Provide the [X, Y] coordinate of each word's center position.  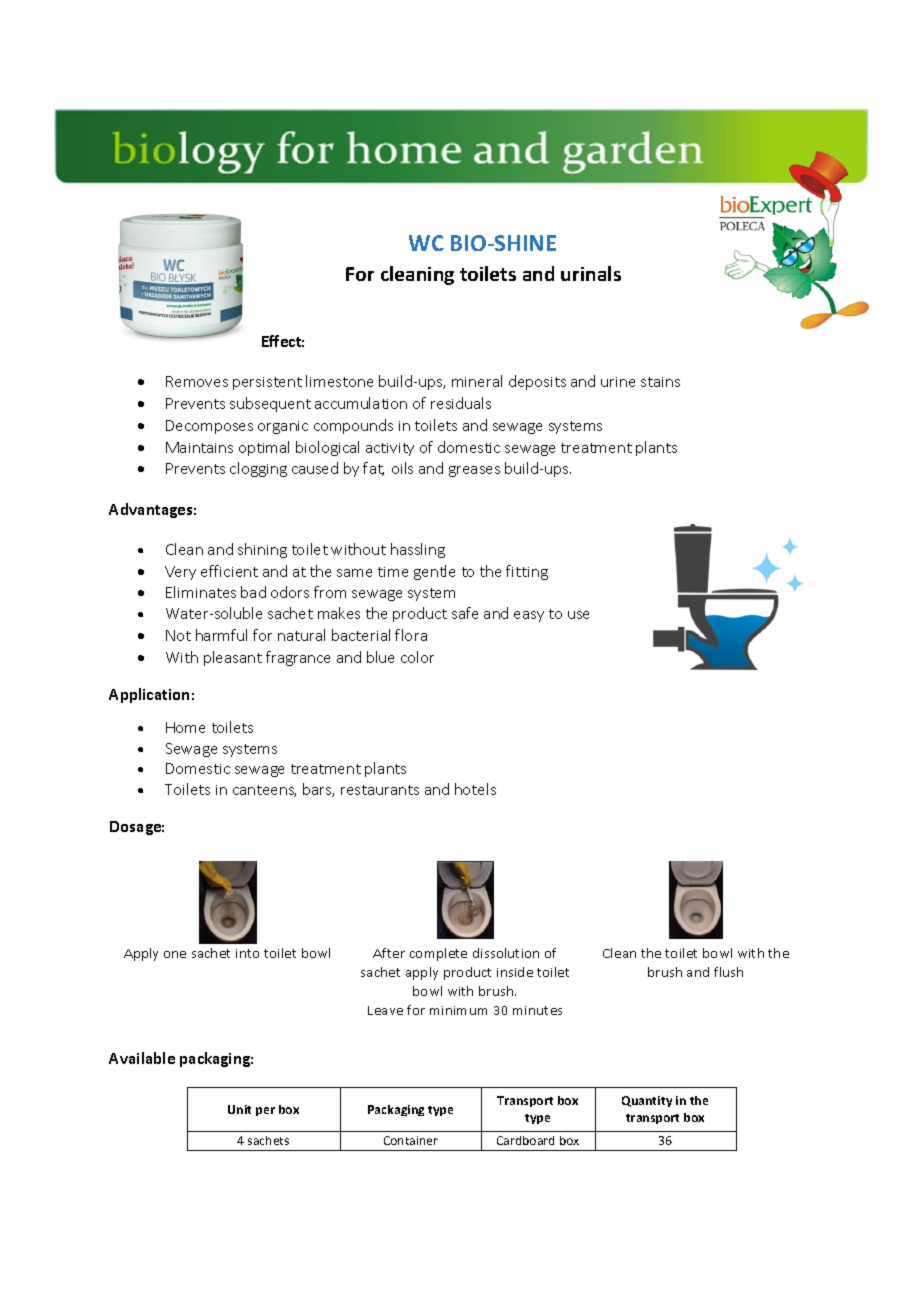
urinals [591, 273]
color [417, 657]
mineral [477, 381]
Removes [197, 381]
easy [529, 616]
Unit [239, 1109]
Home [185, 727]
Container [411, 1140]
